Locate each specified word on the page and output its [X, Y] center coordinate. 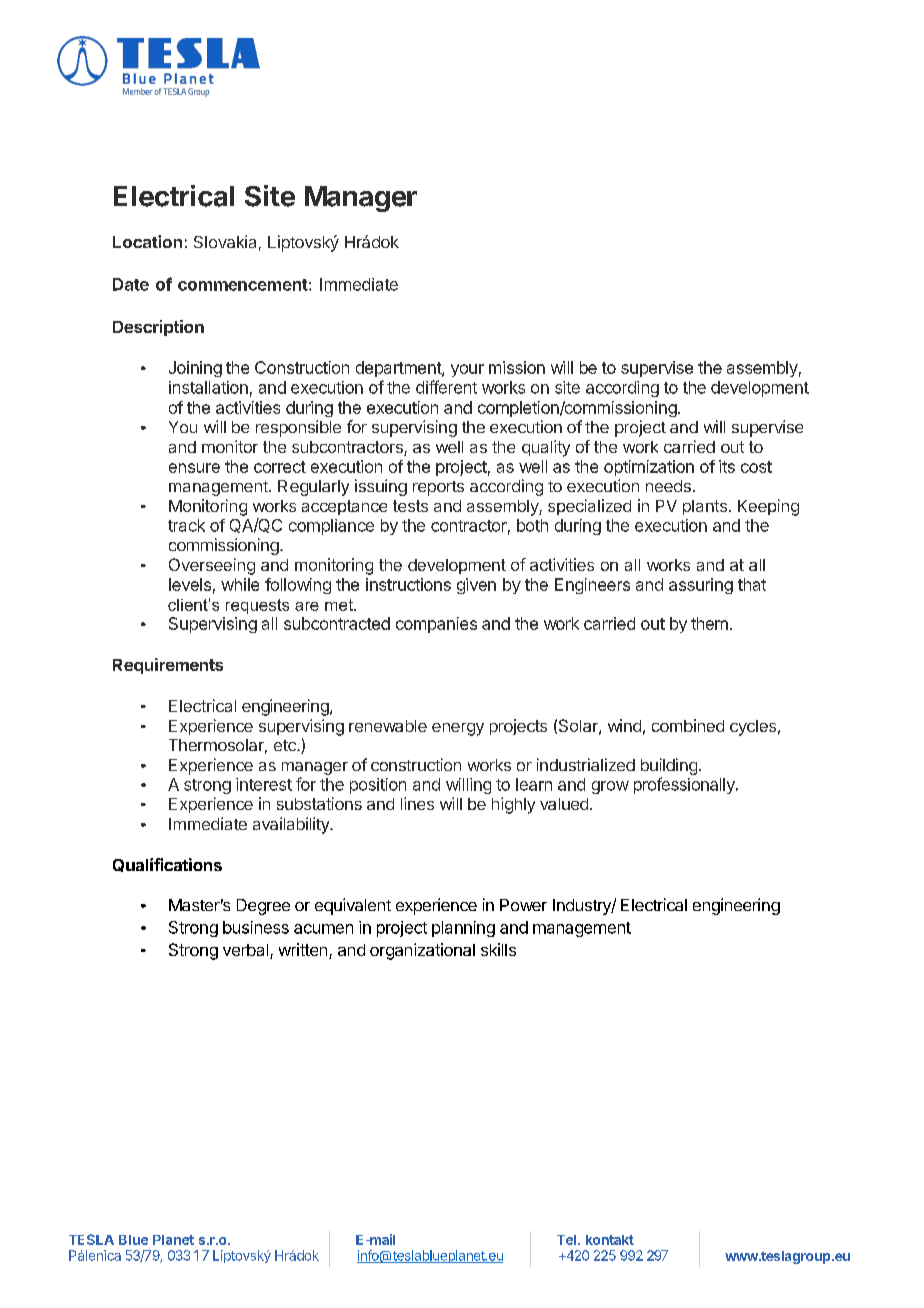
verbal [245, 950]
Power [523, 905]
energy [458, 729]
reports [438, 488]
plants [705, 507]
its [727, 466]
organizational [422, 951]
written [303, 949]
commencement [243, 285]
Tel [568, 1240]
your [467, 370]
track [186, 525]
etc [286, 745]
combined [688, 725]
